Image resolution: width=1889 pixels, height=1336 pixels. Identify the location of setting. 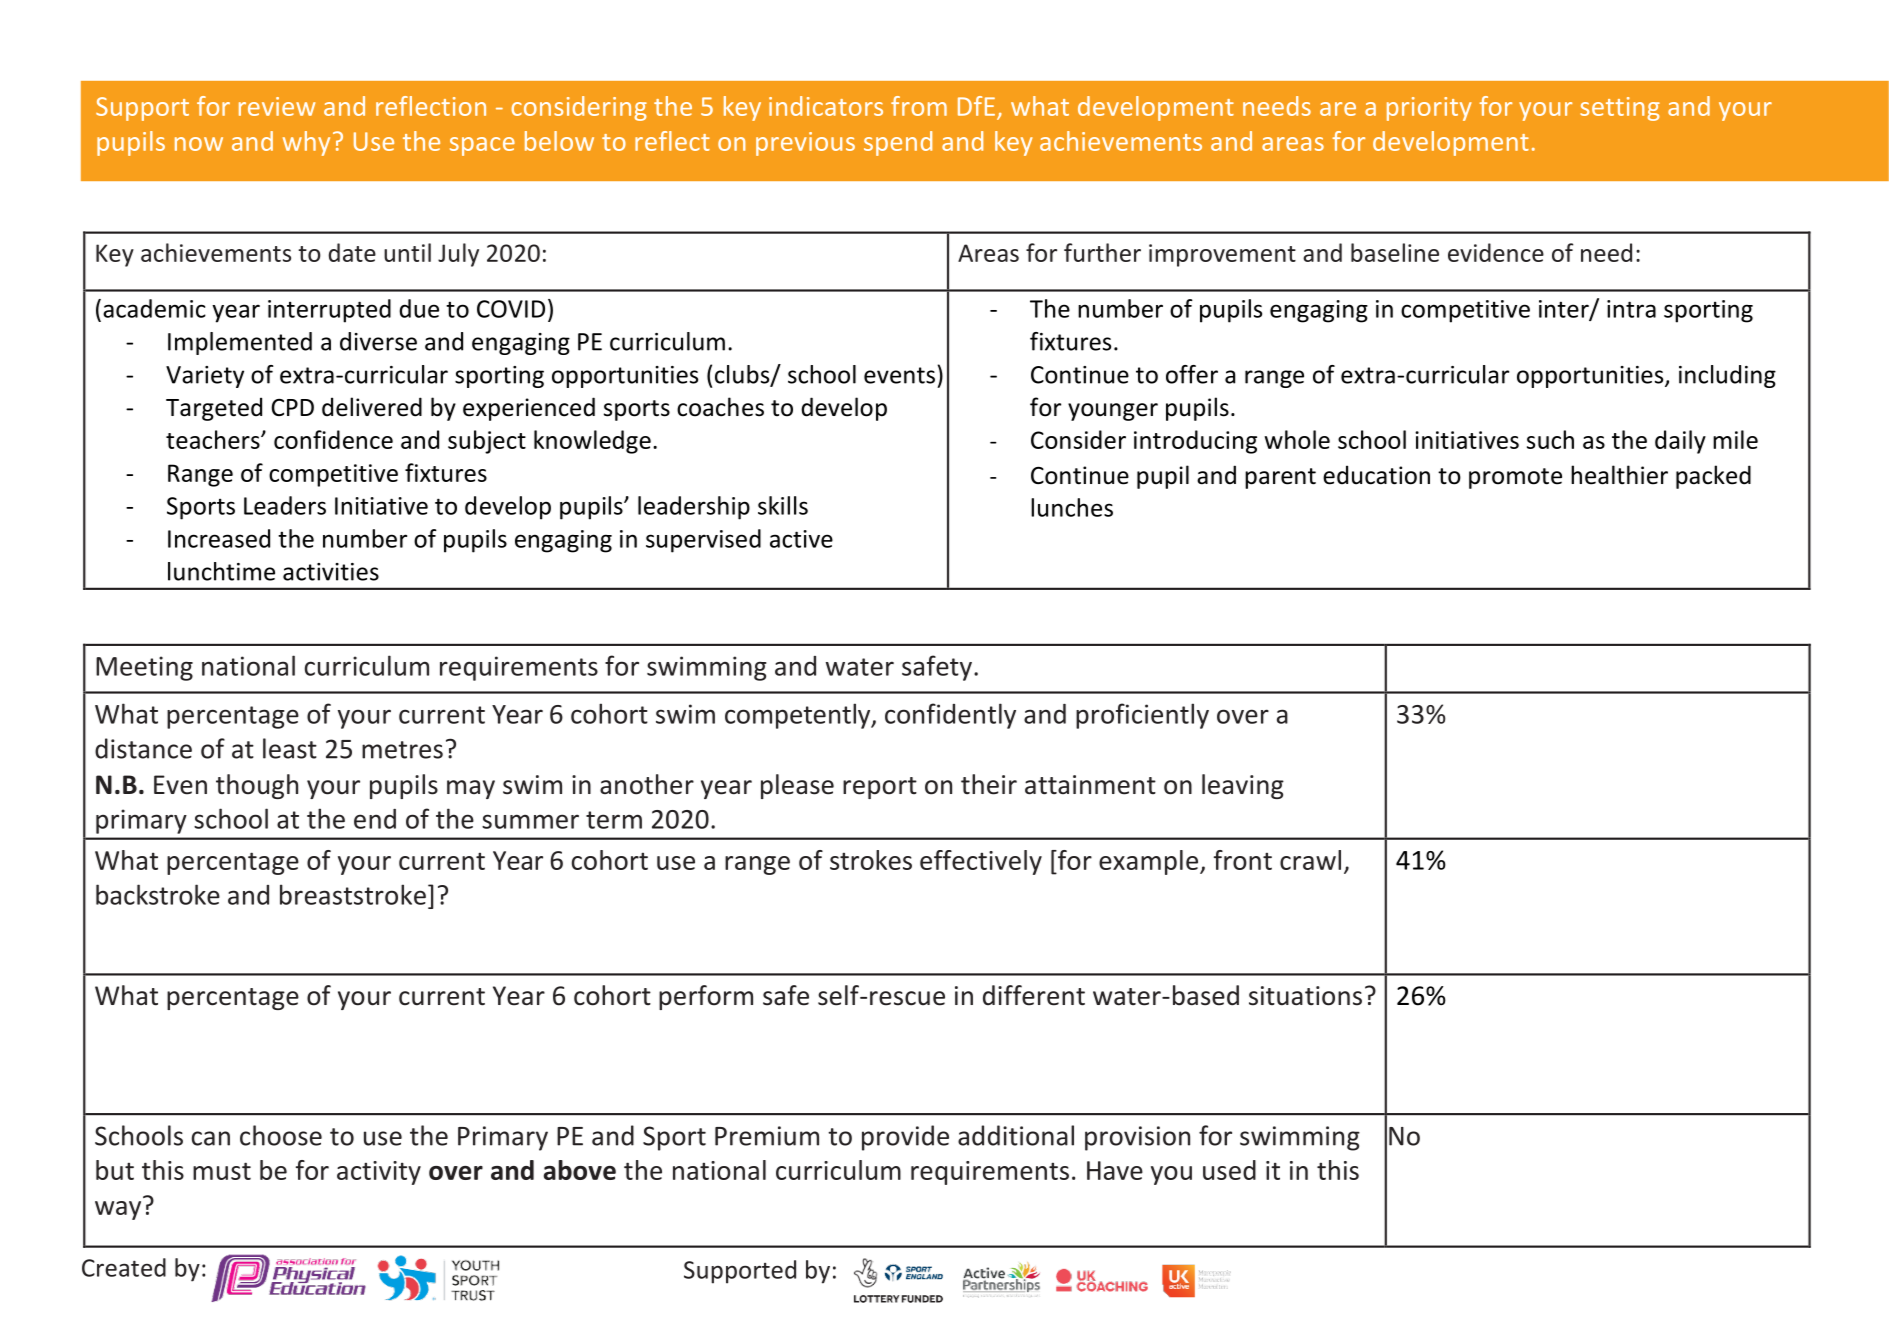
(1620, 109).
